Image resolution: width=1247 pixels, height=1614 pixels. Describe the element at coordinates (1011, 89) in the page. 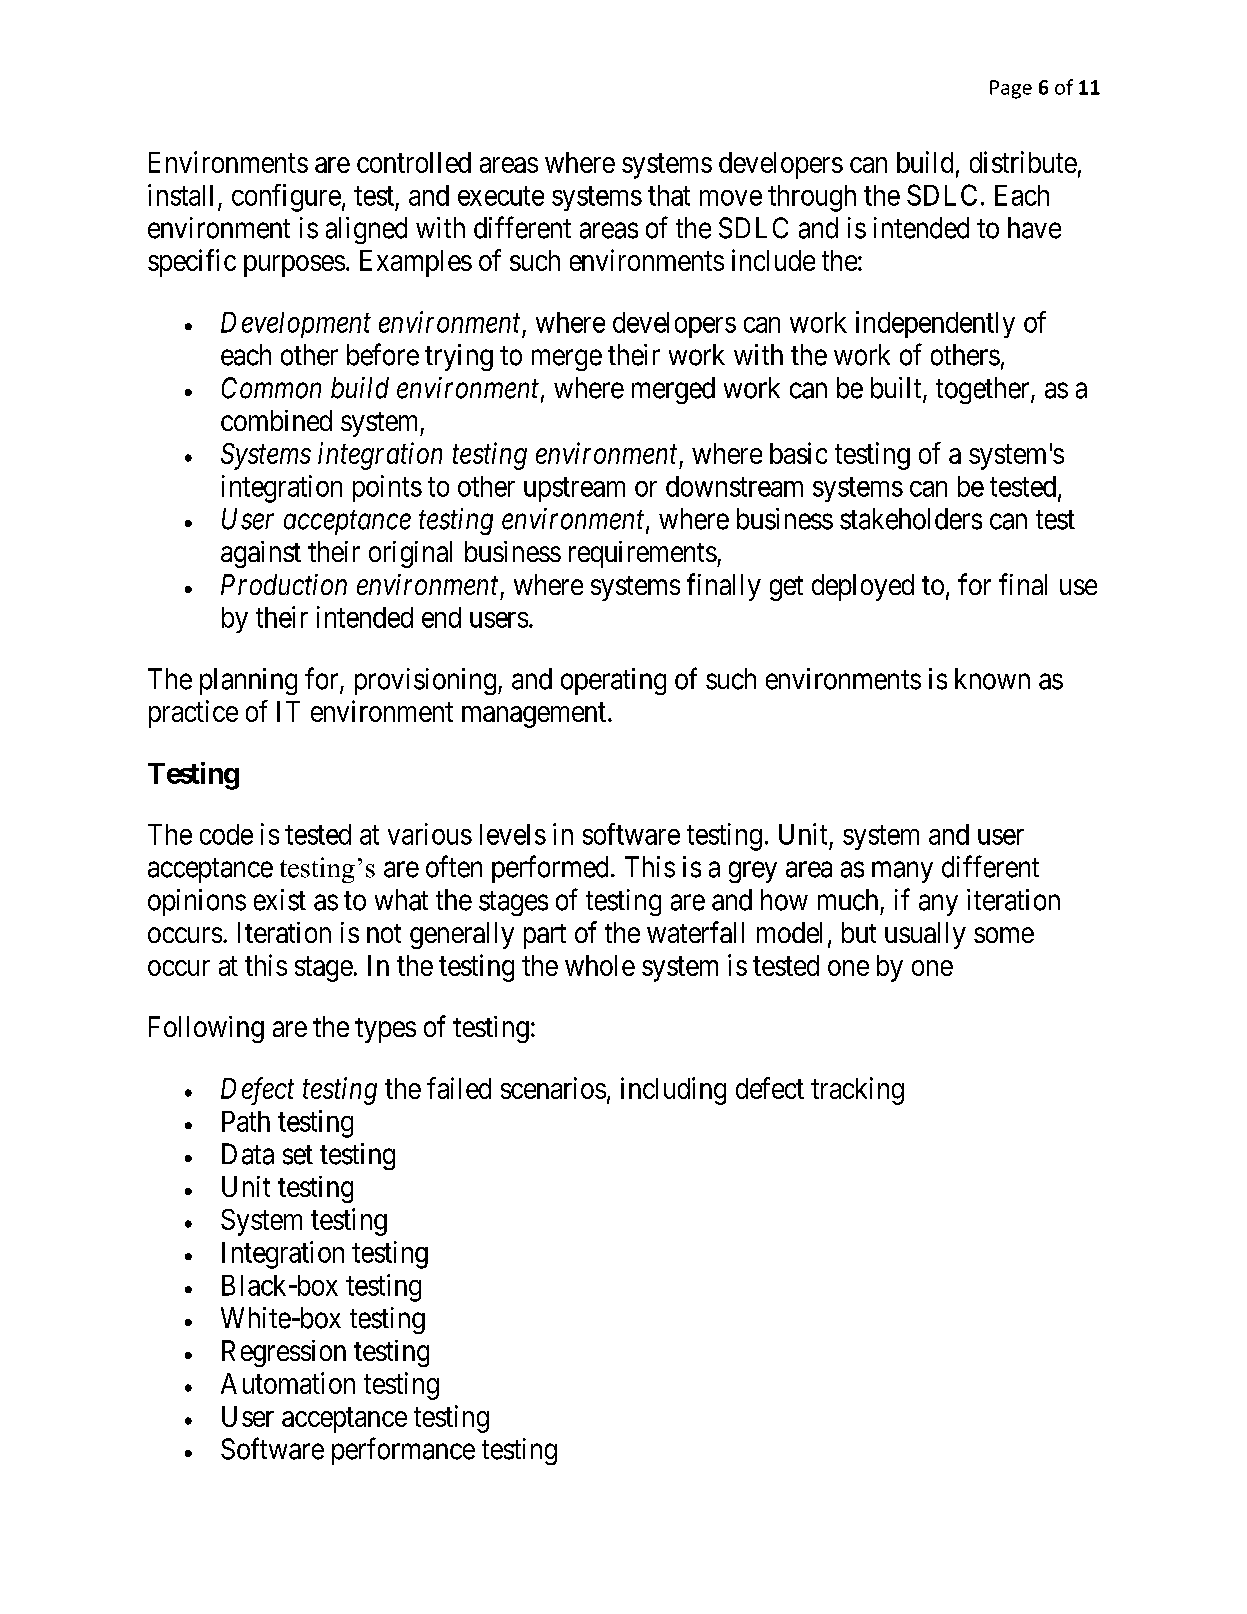

I see `Page` at that location.
